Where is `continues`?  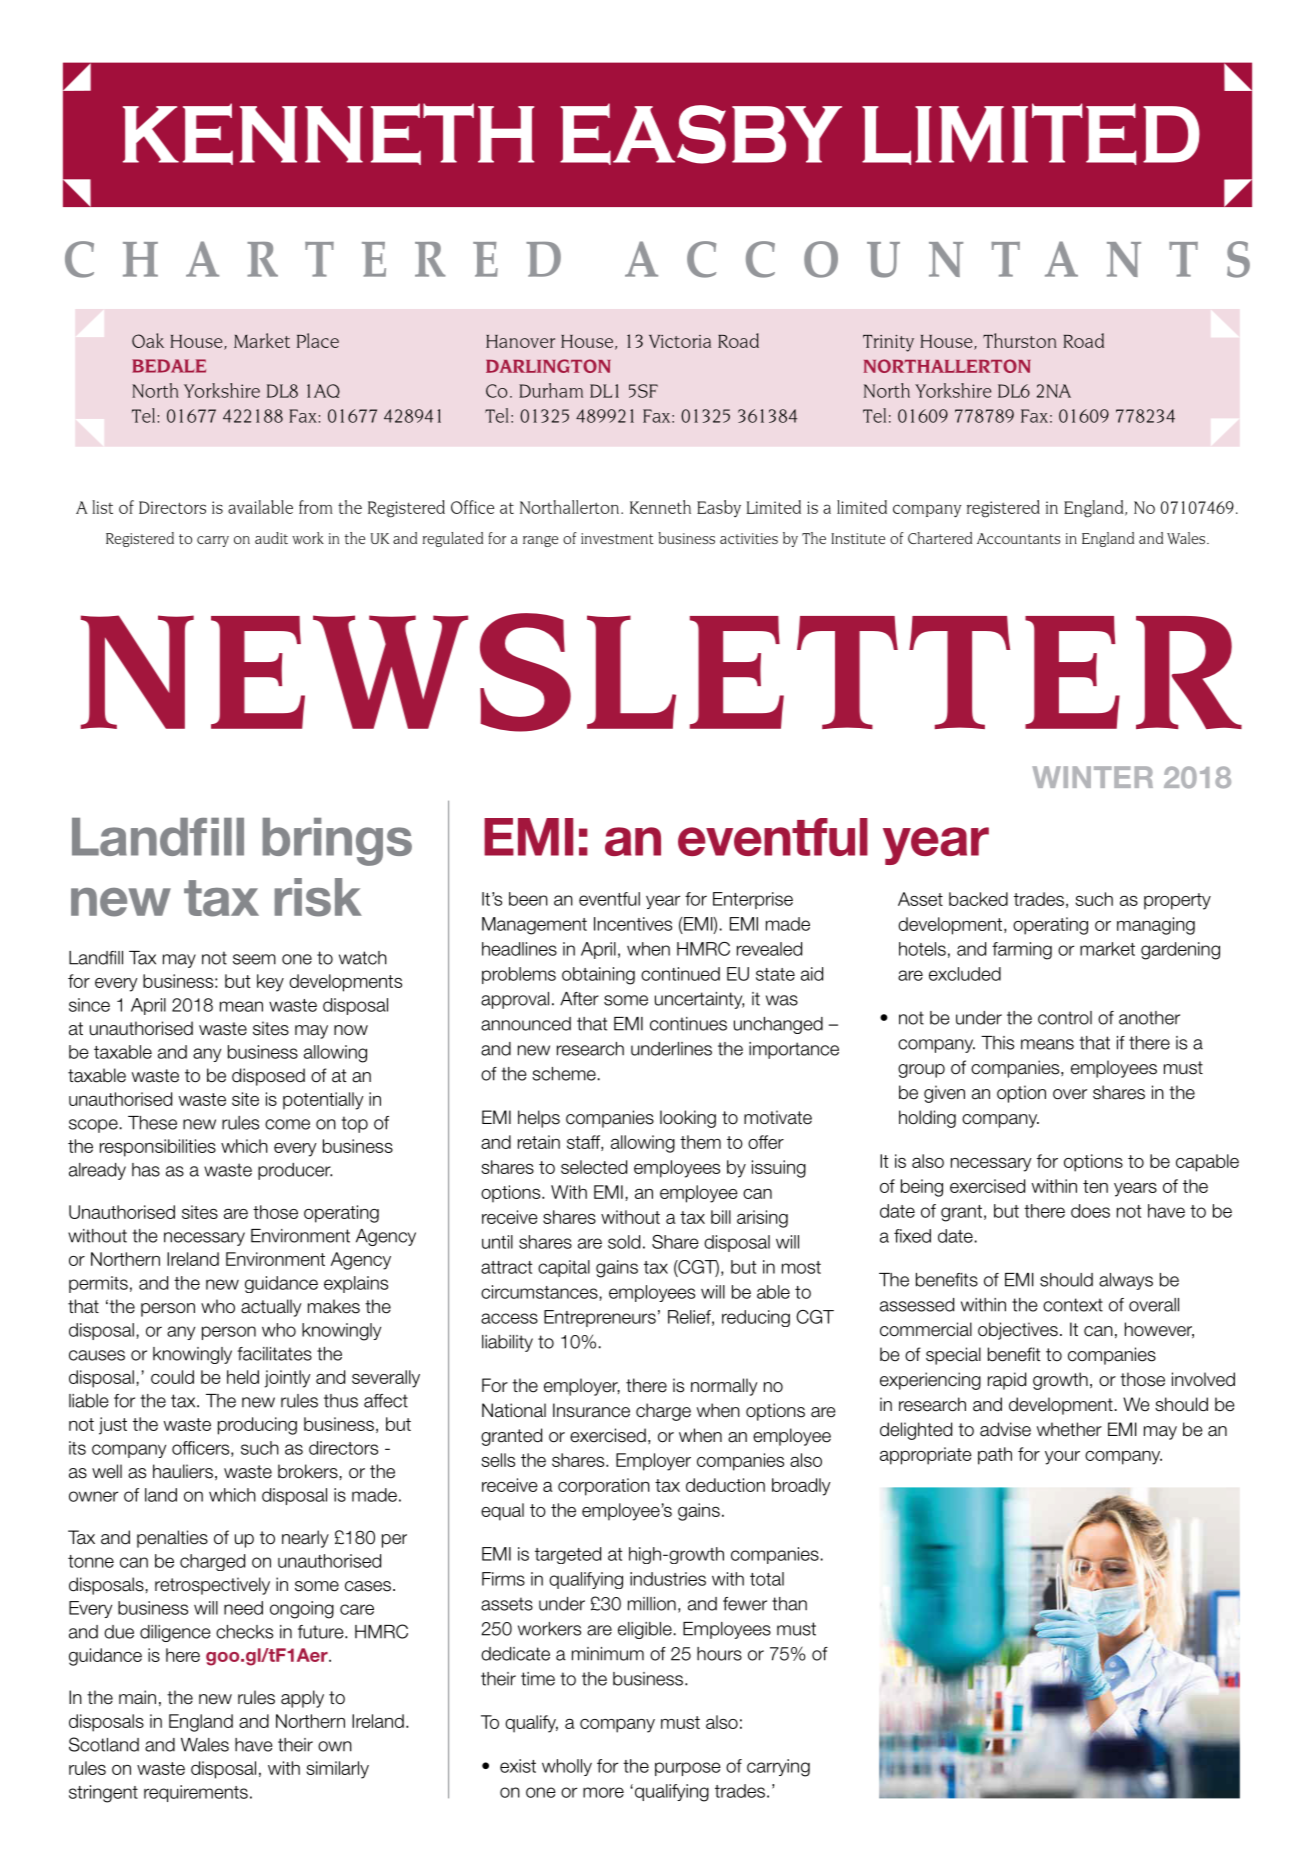 continues is located at coordinates (688, 1024).
